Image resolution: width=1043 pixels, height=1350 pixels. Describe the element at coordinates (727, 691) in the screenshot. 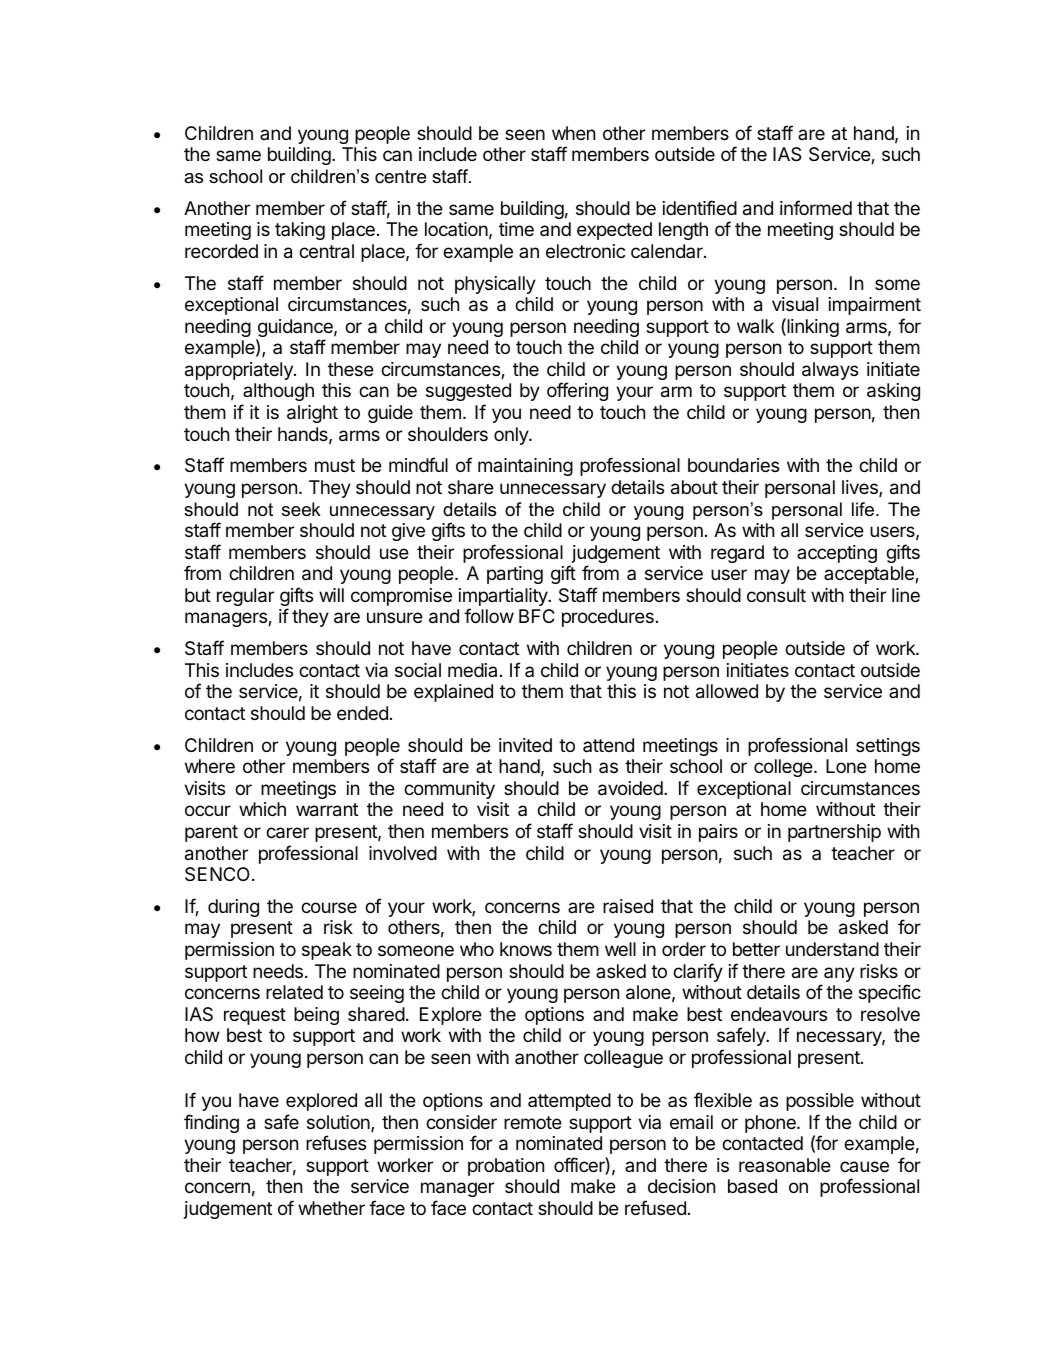

I see `allowed` at that location.
